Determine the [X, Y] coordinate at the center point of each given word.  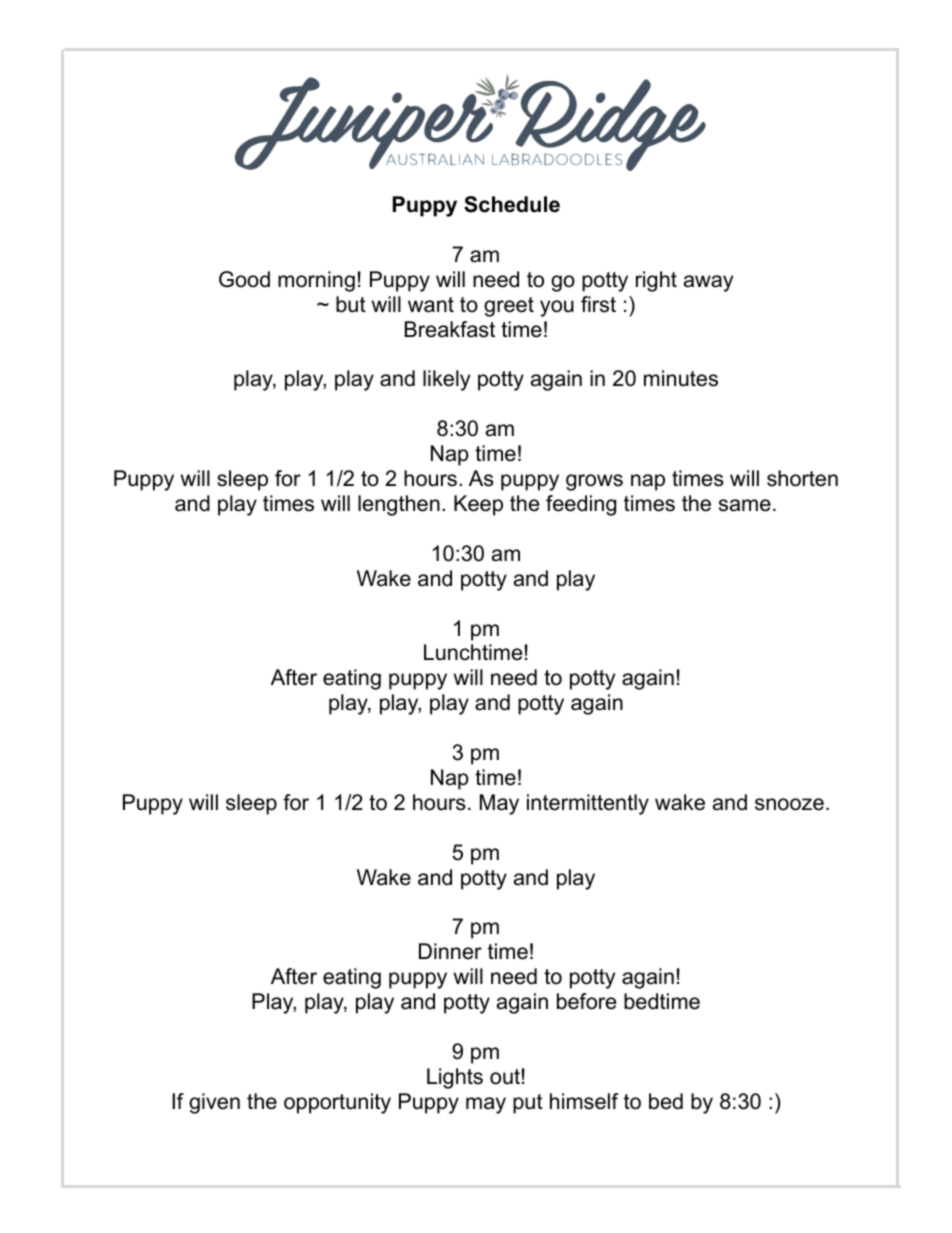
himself [584, 1101]
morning [316, 281]
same [745, 505]
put [528, 1104]
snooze [789, 804]
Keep [478, 505]
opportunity [337, 1103]
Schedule [512, 204]
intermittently [588, 804]
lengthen [399, 505]
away [708, 283]
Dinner [450, 951]
